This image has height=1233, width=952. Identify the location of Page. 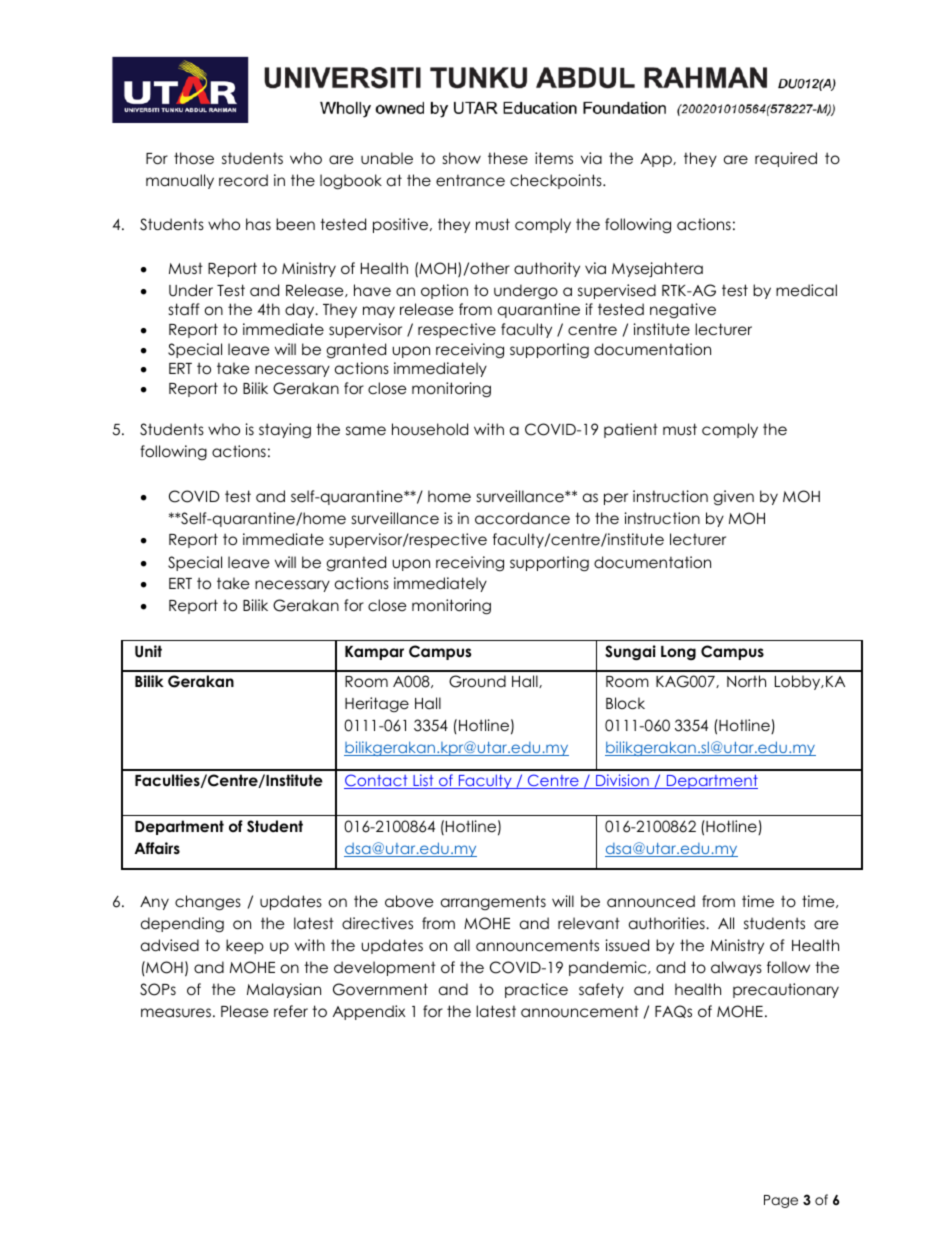
(781, 1201).
